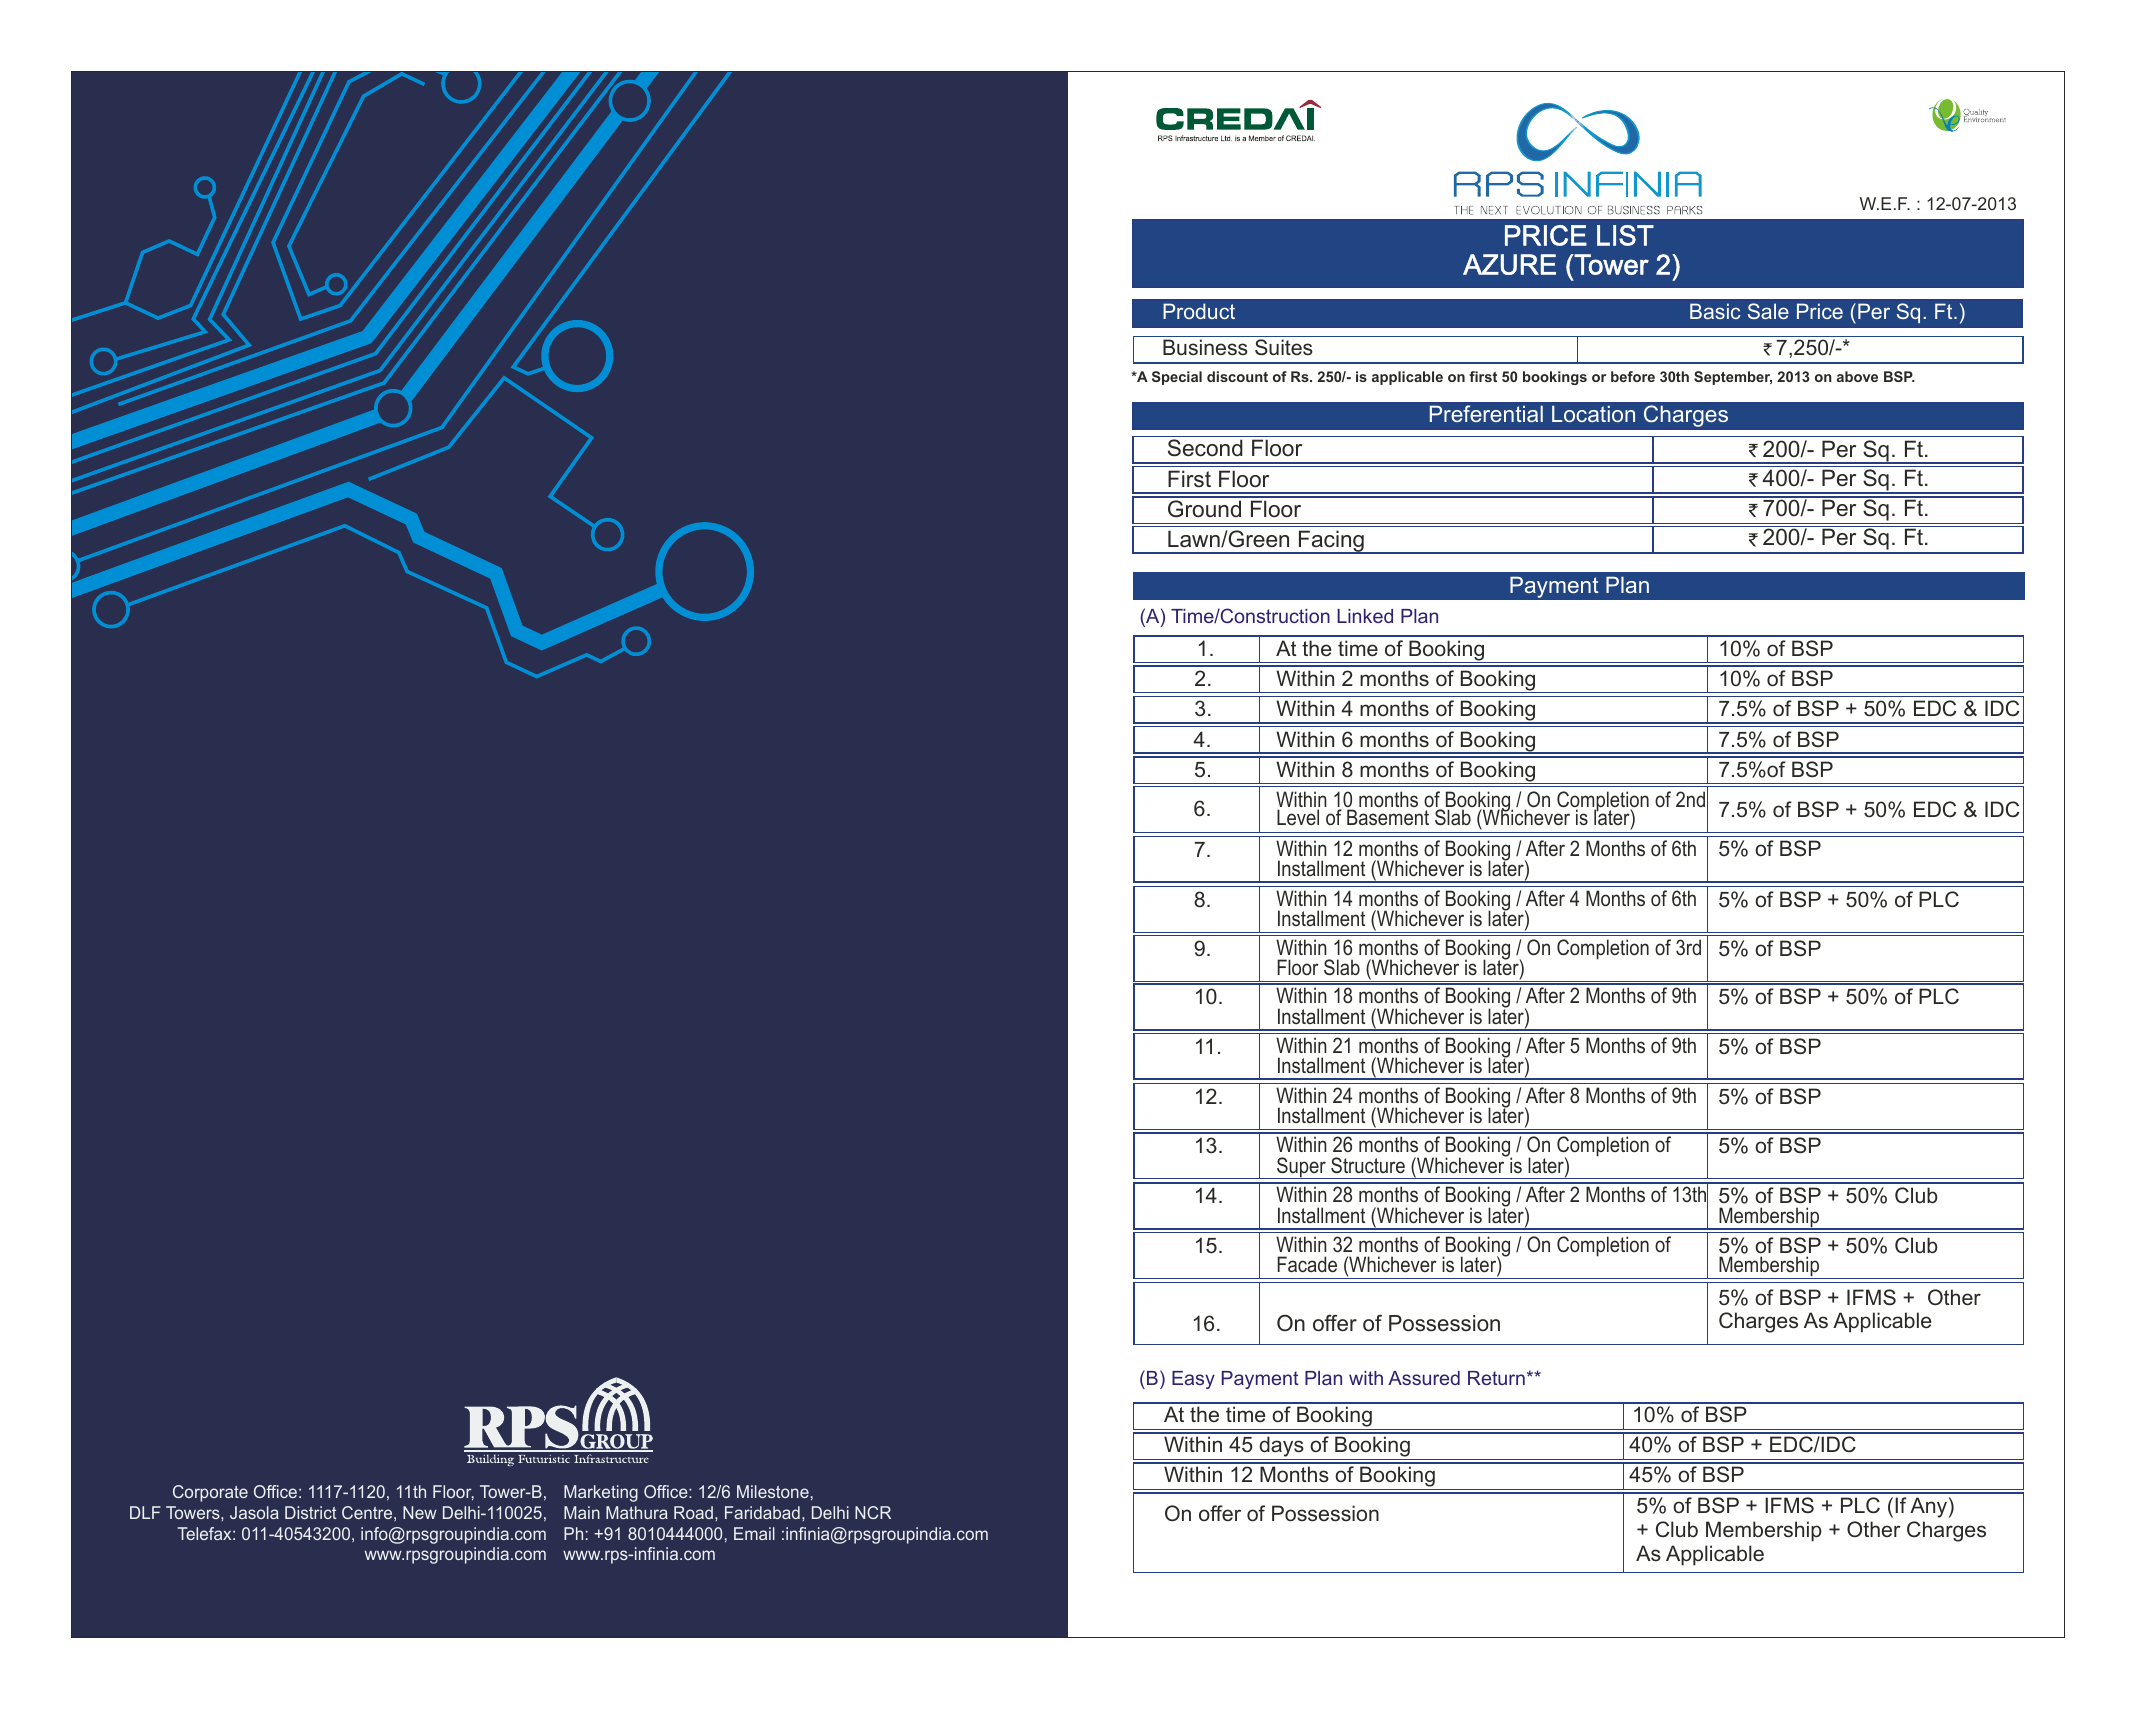 The width and height of the screenshot is (2136, 1709). I want to click on Ground, so click(1204, 509).
